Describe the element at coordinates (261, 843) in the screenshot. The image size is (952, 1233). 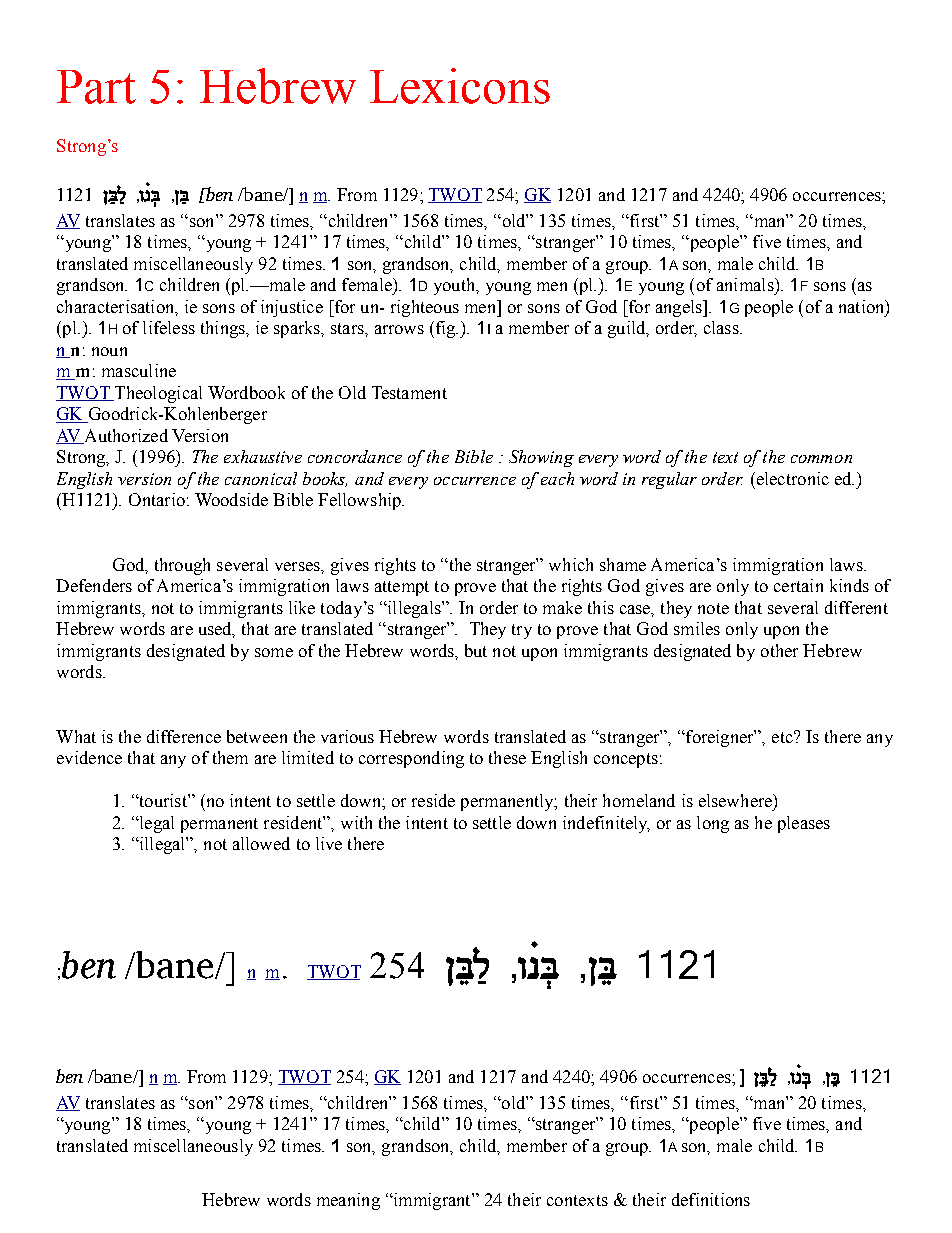
I see `allowed` at that location.
